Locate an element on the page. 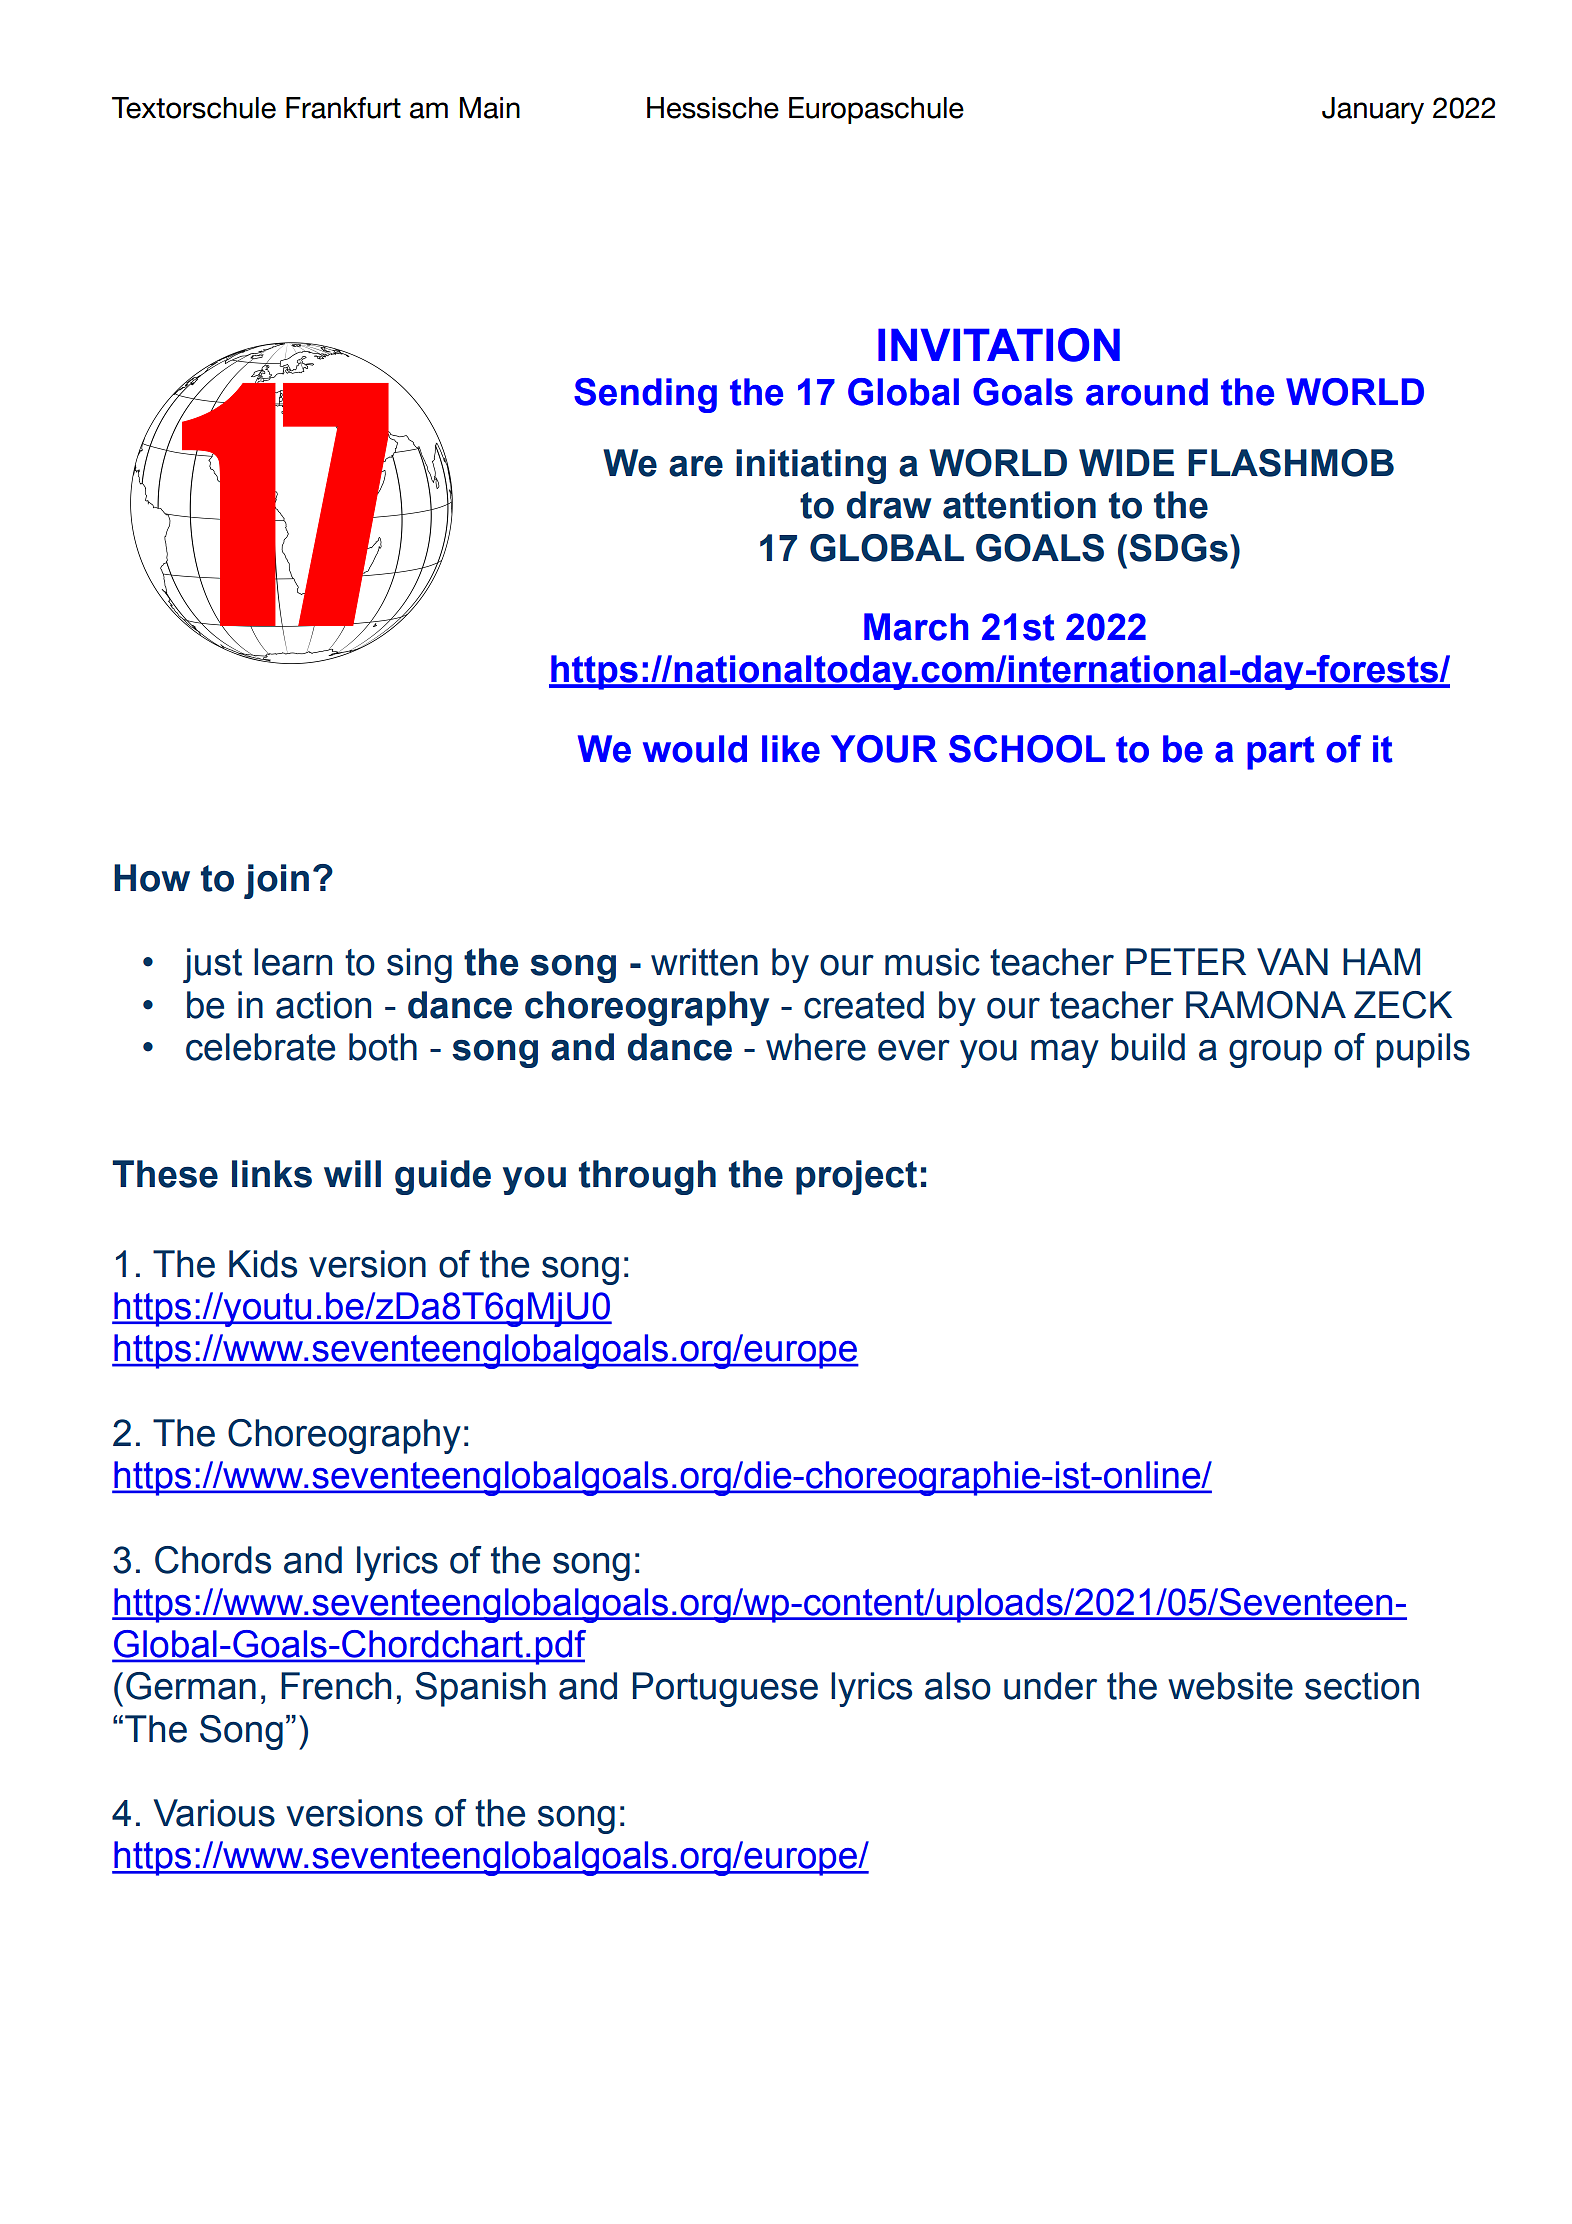 The image size is (1572, 2224). Main is located at coordinates (490, 108).
